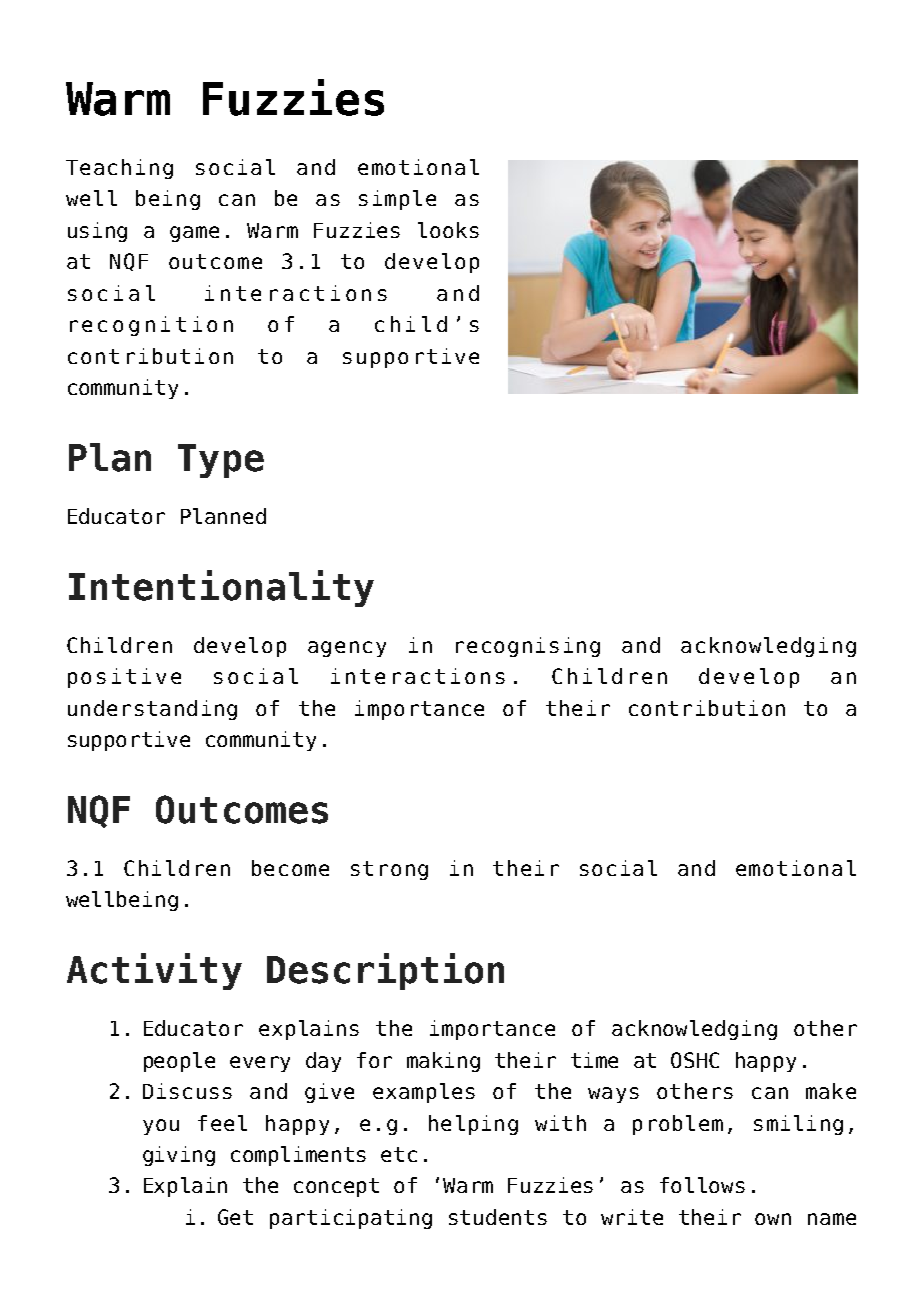  Describe the element at coordinates (397, 200) in the screenshot. I see `simple` at that location.
